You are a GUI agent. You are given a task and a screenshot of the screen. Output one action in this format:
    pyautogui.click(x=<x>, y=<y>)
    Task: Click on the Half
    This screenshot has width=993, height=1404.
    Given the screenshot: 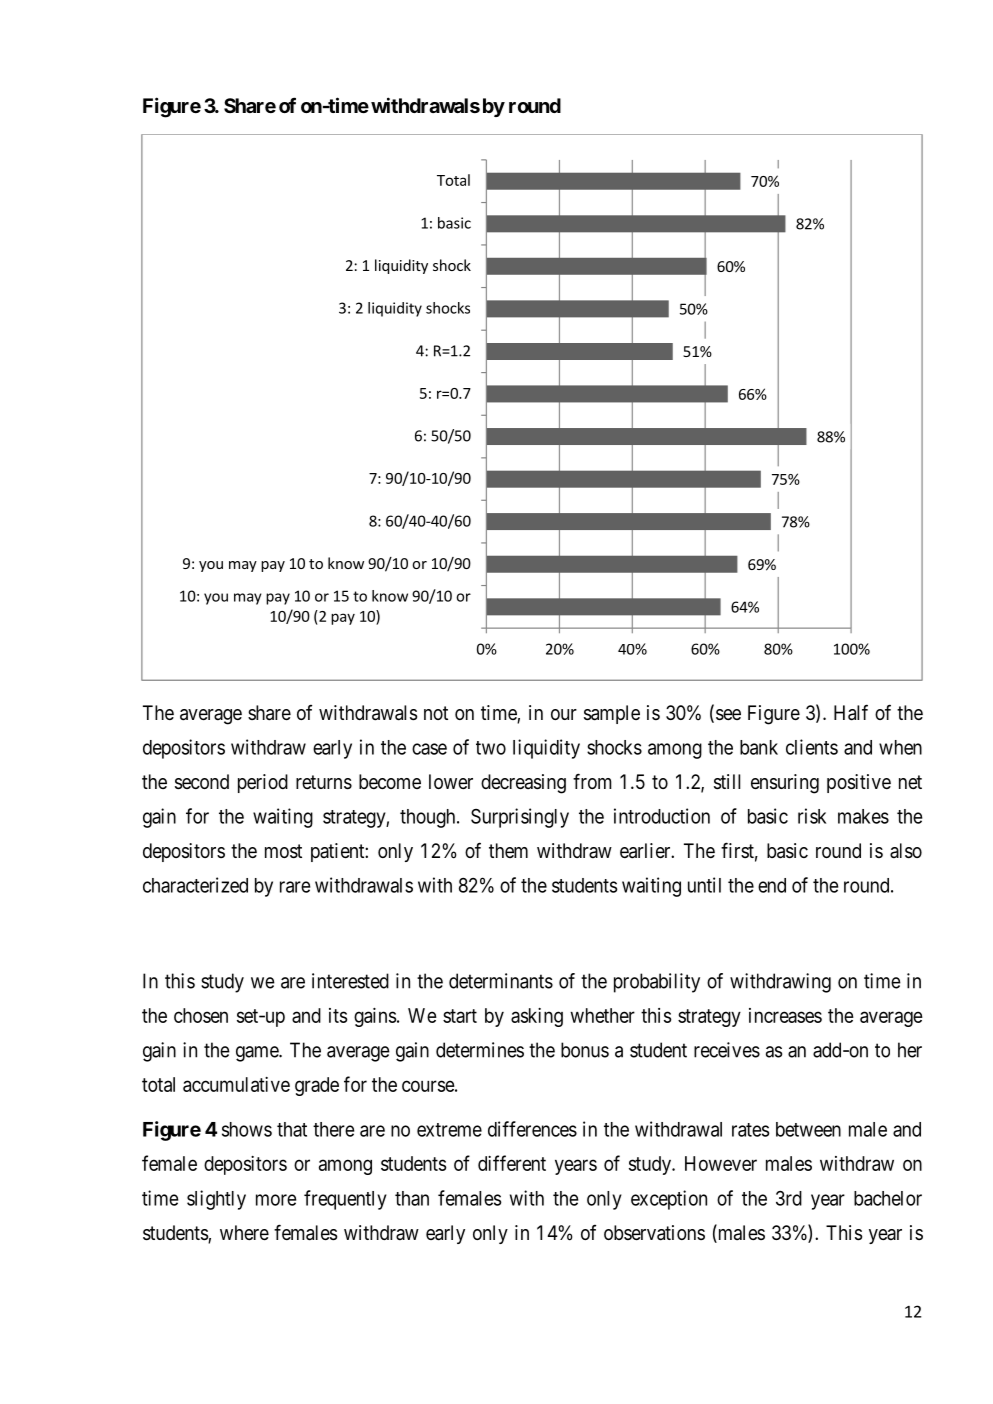 What is the action you would take?
    pyautogui.click(x=851, y=712)
